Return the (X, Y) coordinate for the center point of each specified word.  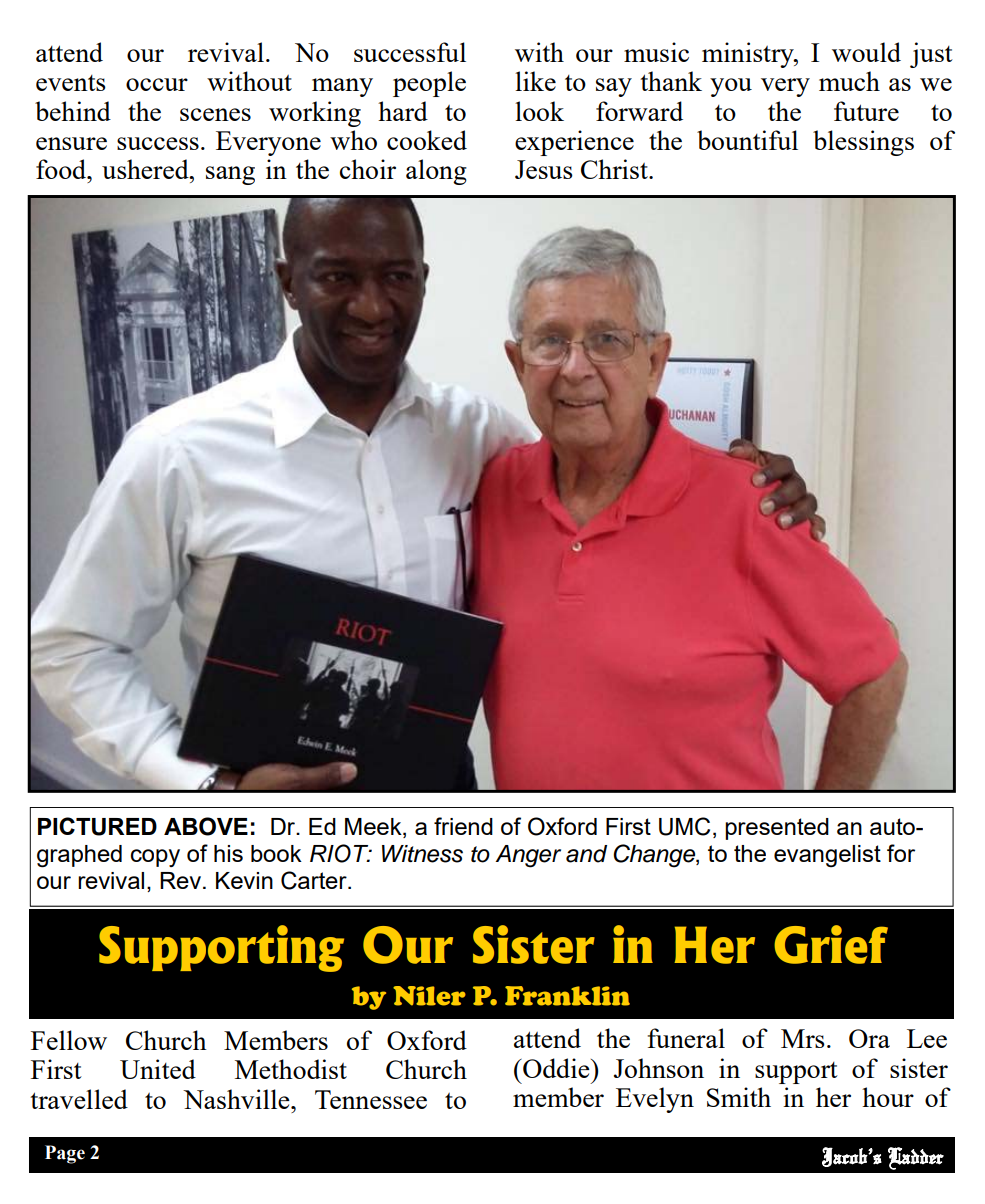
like (535, 81)
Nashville (237, 1099)
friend (463, 826)
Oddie (556, 1068)
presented (777, 829)
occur (157, 84)
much (849, 81)
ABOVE (206, 826)
